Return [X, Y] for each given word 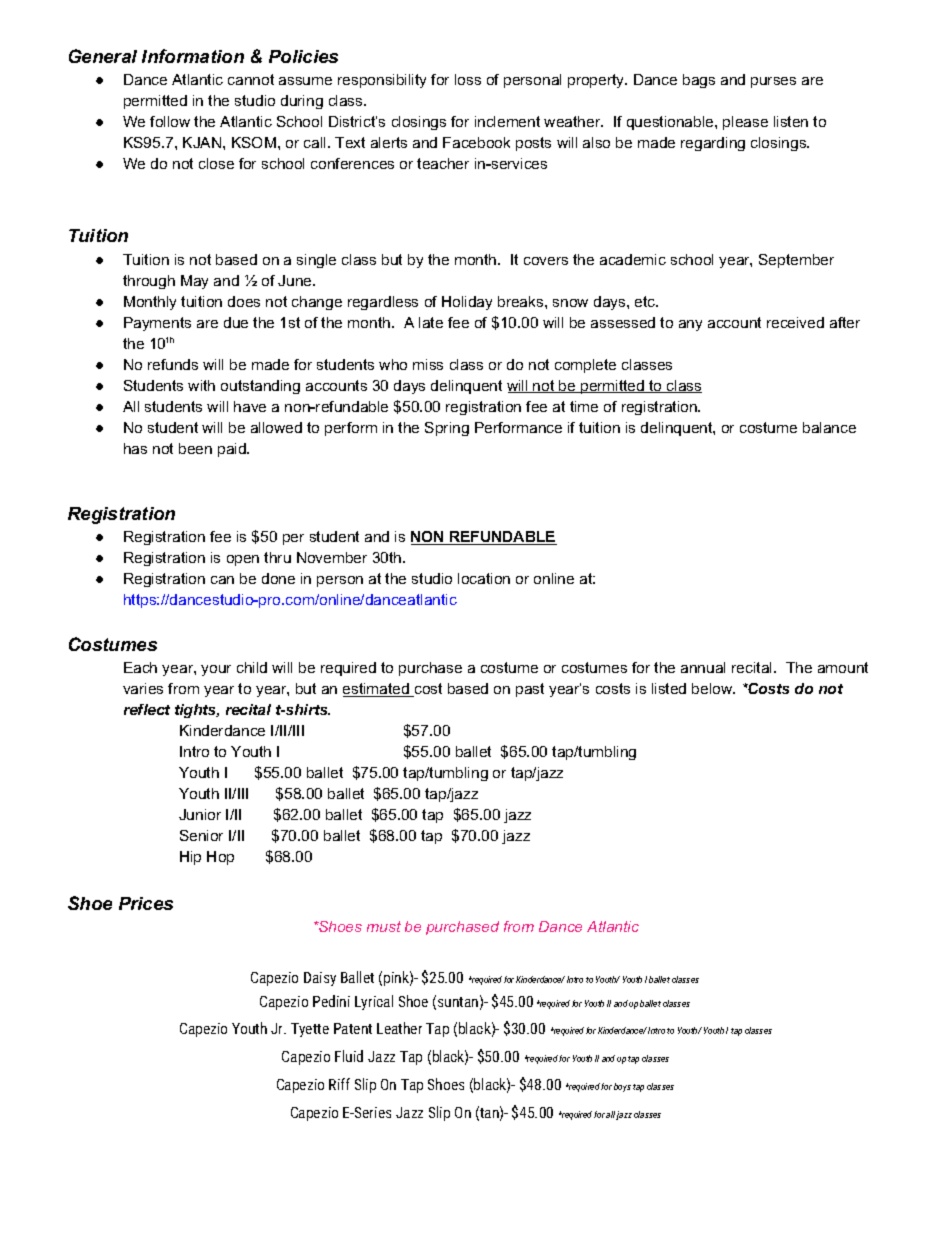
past [530, 690]
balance [829, 427]
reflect [147, 709]
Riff [339, 1084]
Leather [399, 1028]
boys [622, 1087]
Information [193, 56]
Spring [447, 429]
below [713, 688]
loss [468, 79]
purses [773, 82]
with [201, 385]
